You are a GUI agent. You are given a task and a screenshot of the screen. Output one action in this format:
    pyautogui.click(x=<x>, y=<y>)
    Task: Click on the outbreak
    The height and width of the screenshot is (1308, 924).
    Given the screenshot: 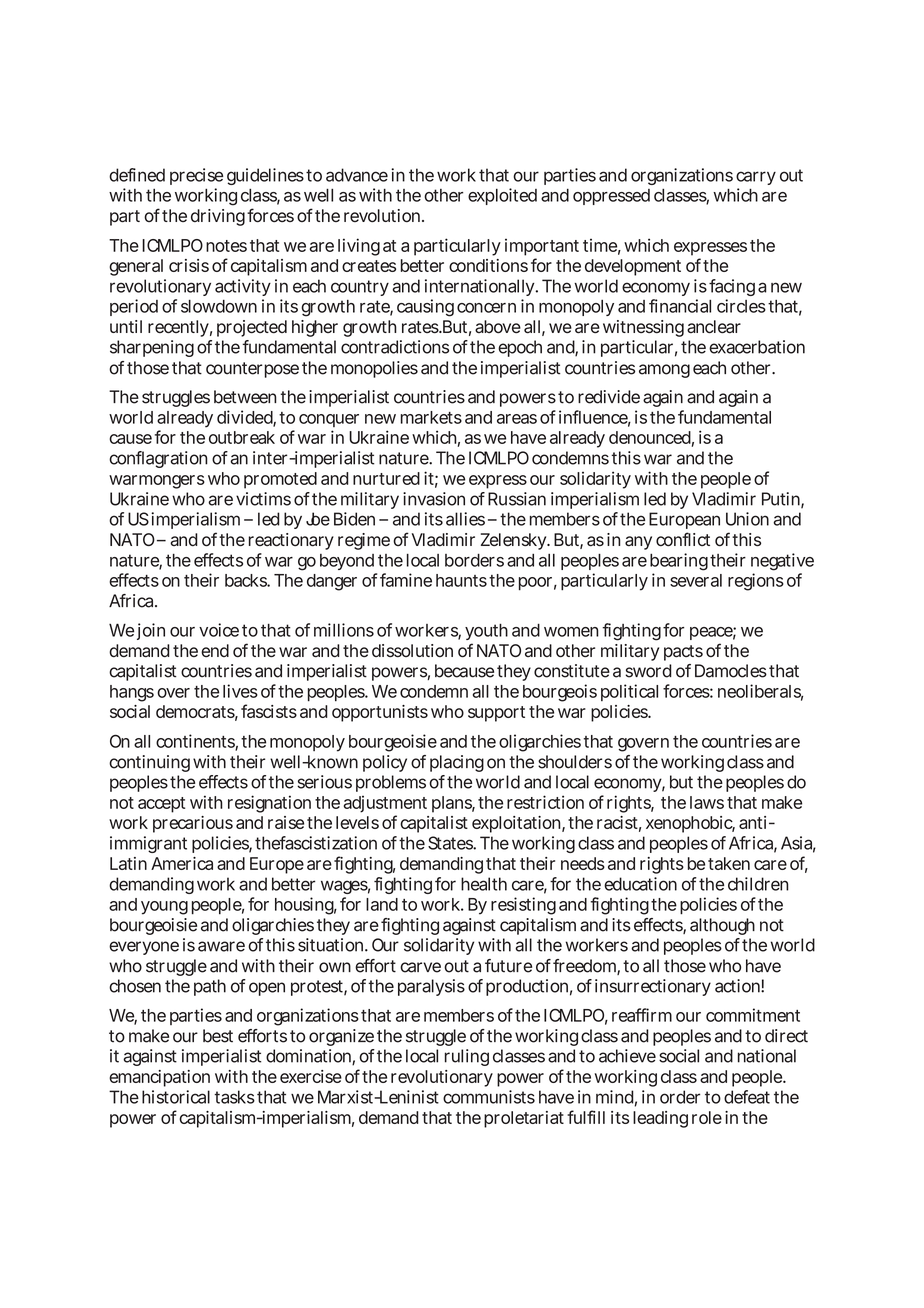 What is the action you would take?
    pyautogui.click(x=242, y=437)
